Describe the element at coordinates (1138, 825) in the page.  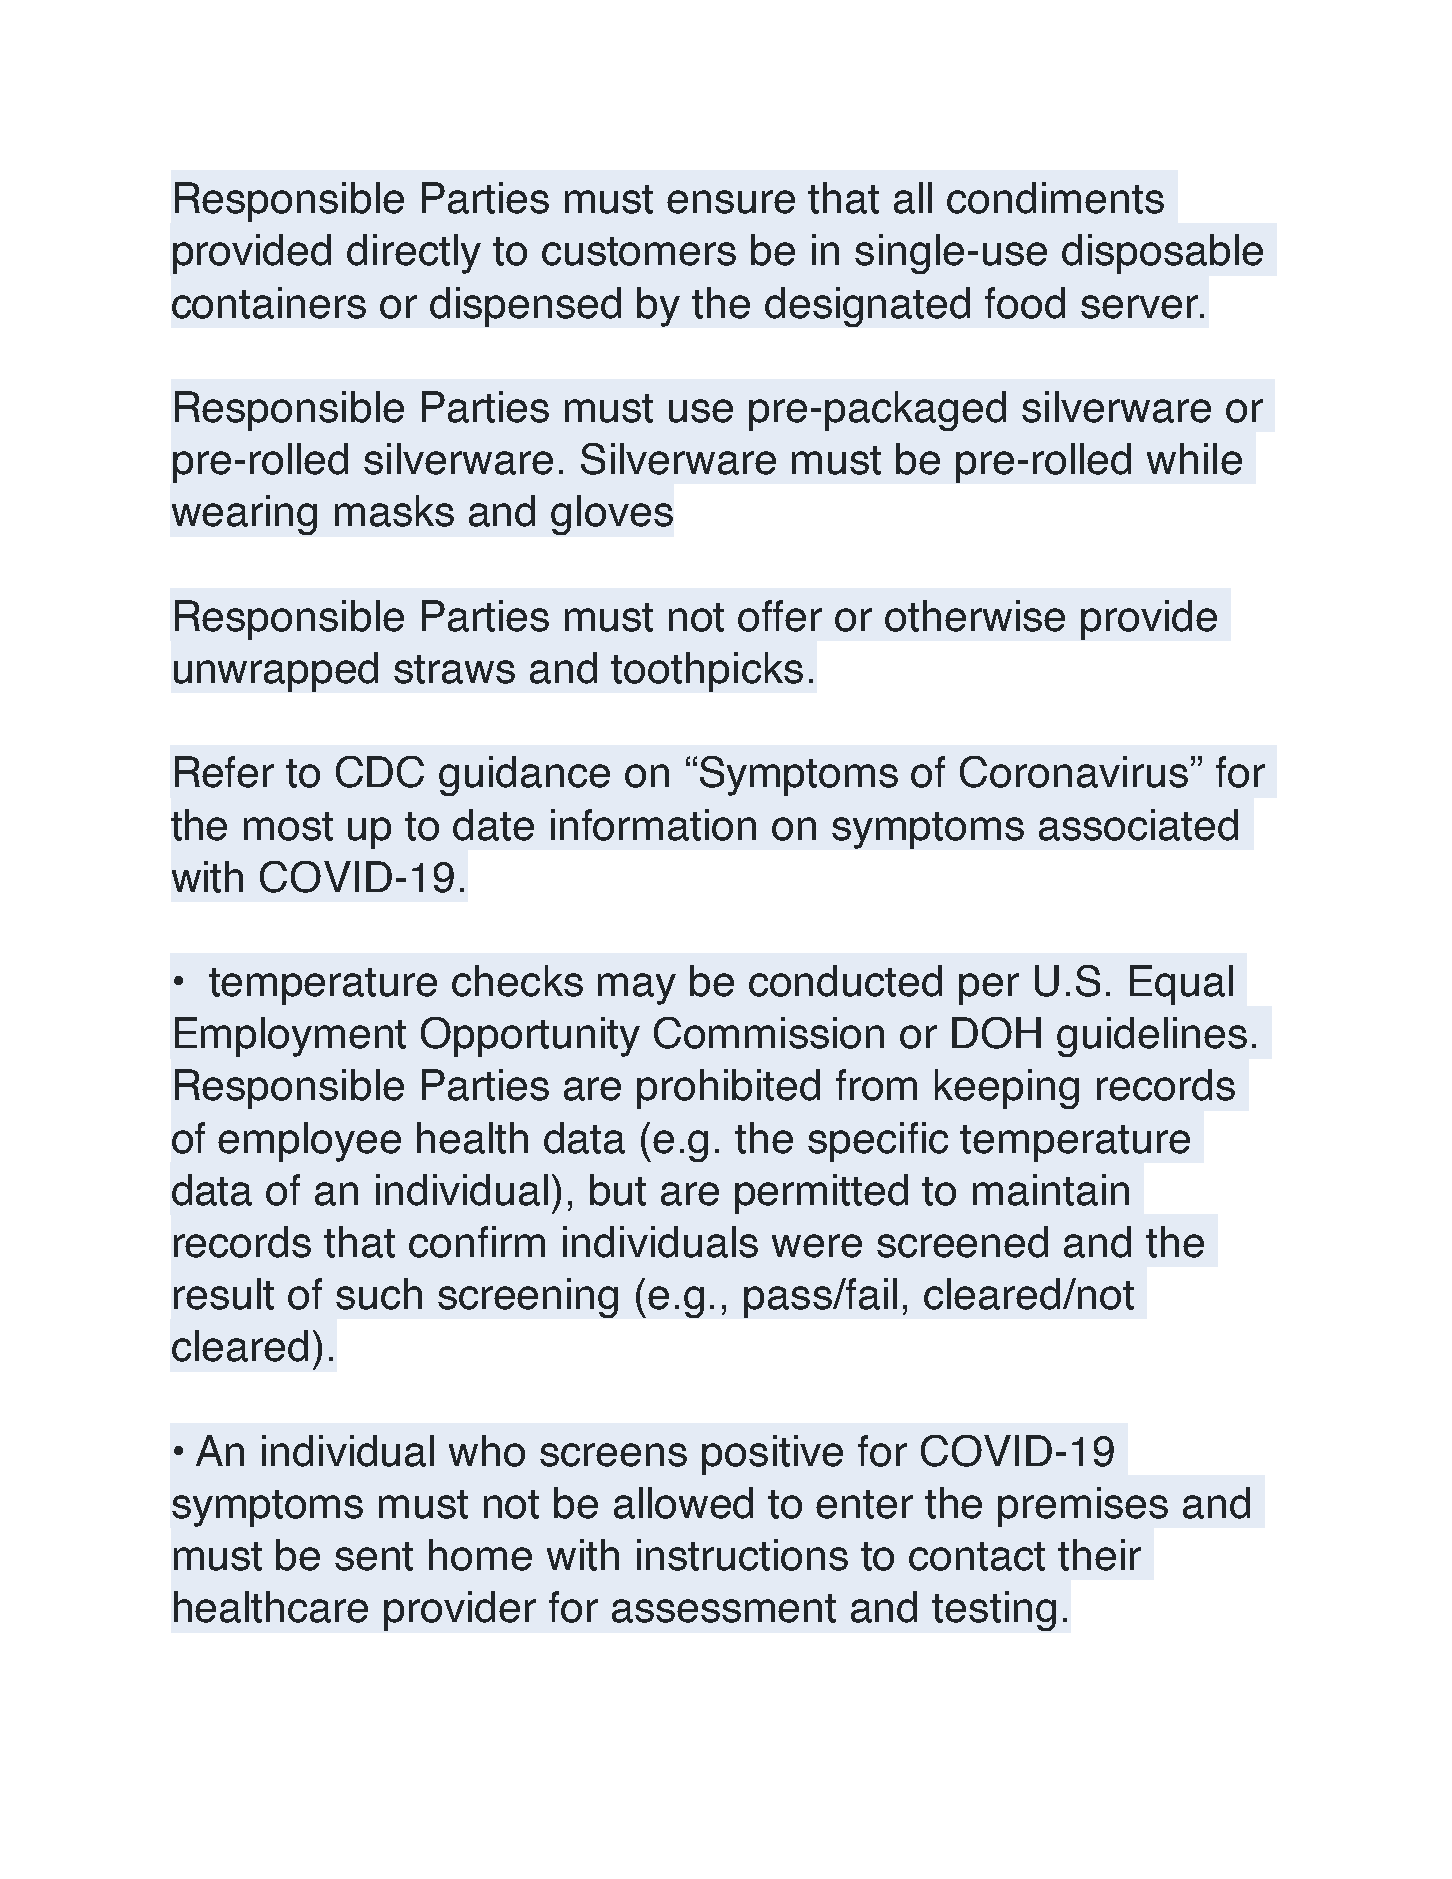
I see `associated` at that location.
